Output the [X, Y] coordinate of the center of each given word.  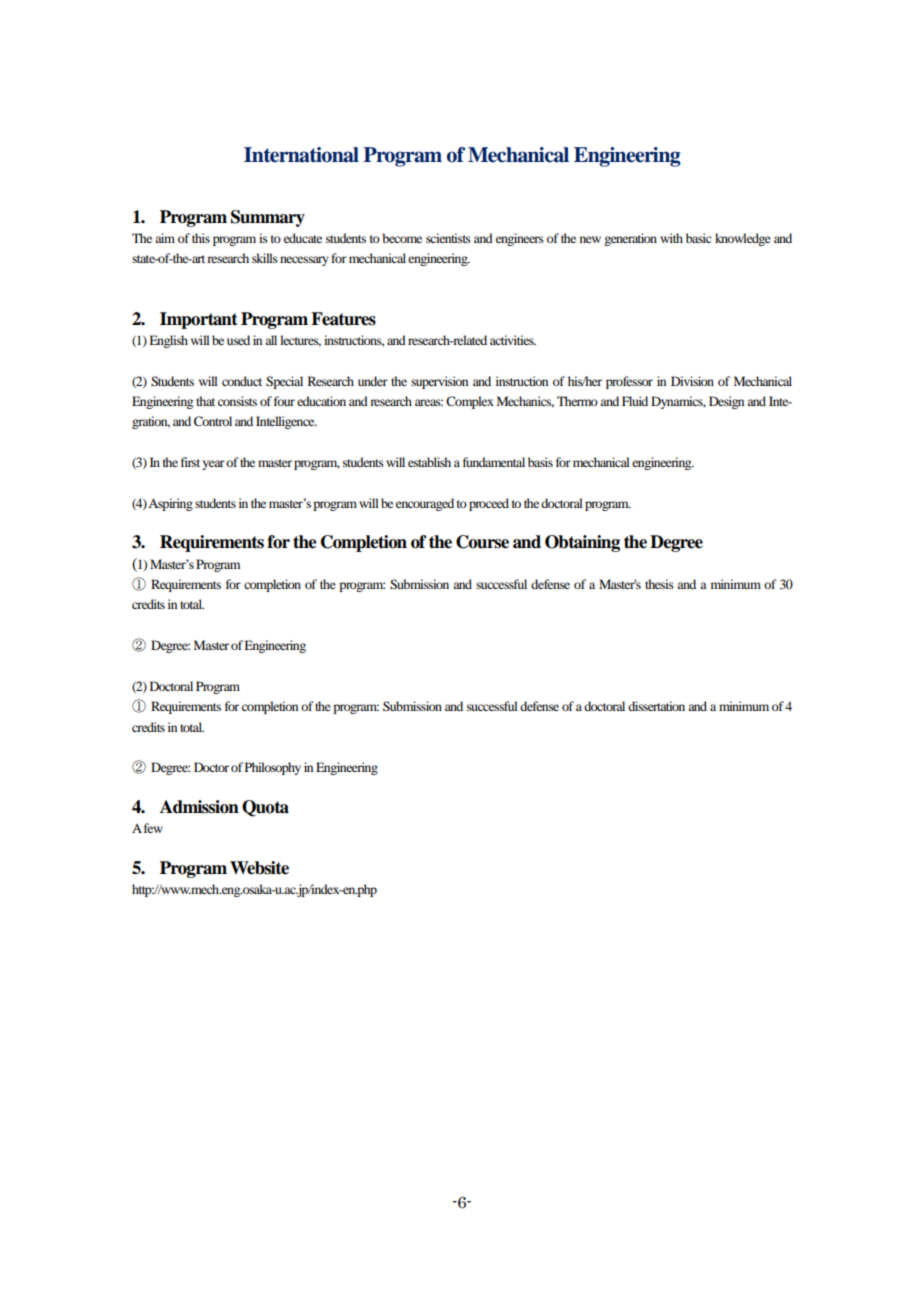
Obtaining [582, 543]
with [671, 238]
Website [259, 868]
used [238, 340]
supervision [439, 382]
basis [540, 462]
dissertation [656, 706]
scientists [448, 238]
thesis [659, 584]
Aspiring [170, 504]
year [213, 465]
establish [429, 462]
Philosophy [273, 768]
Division [692, 381]
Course [482, 542]
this [201, 238]
